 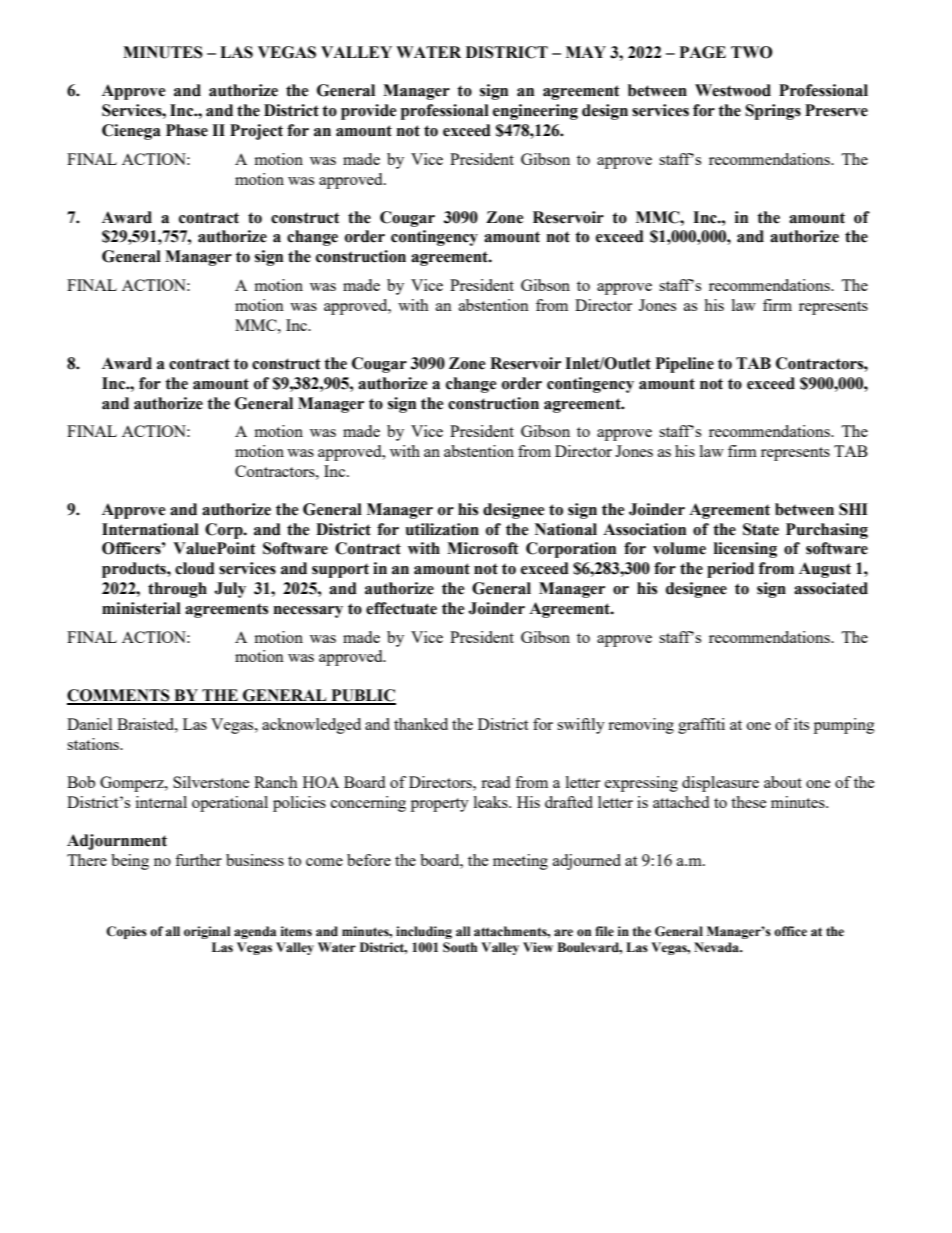 What do you see at coordinates (256, 132) in the screenshot?
I see `Project` at bounding box center [256, 132].
